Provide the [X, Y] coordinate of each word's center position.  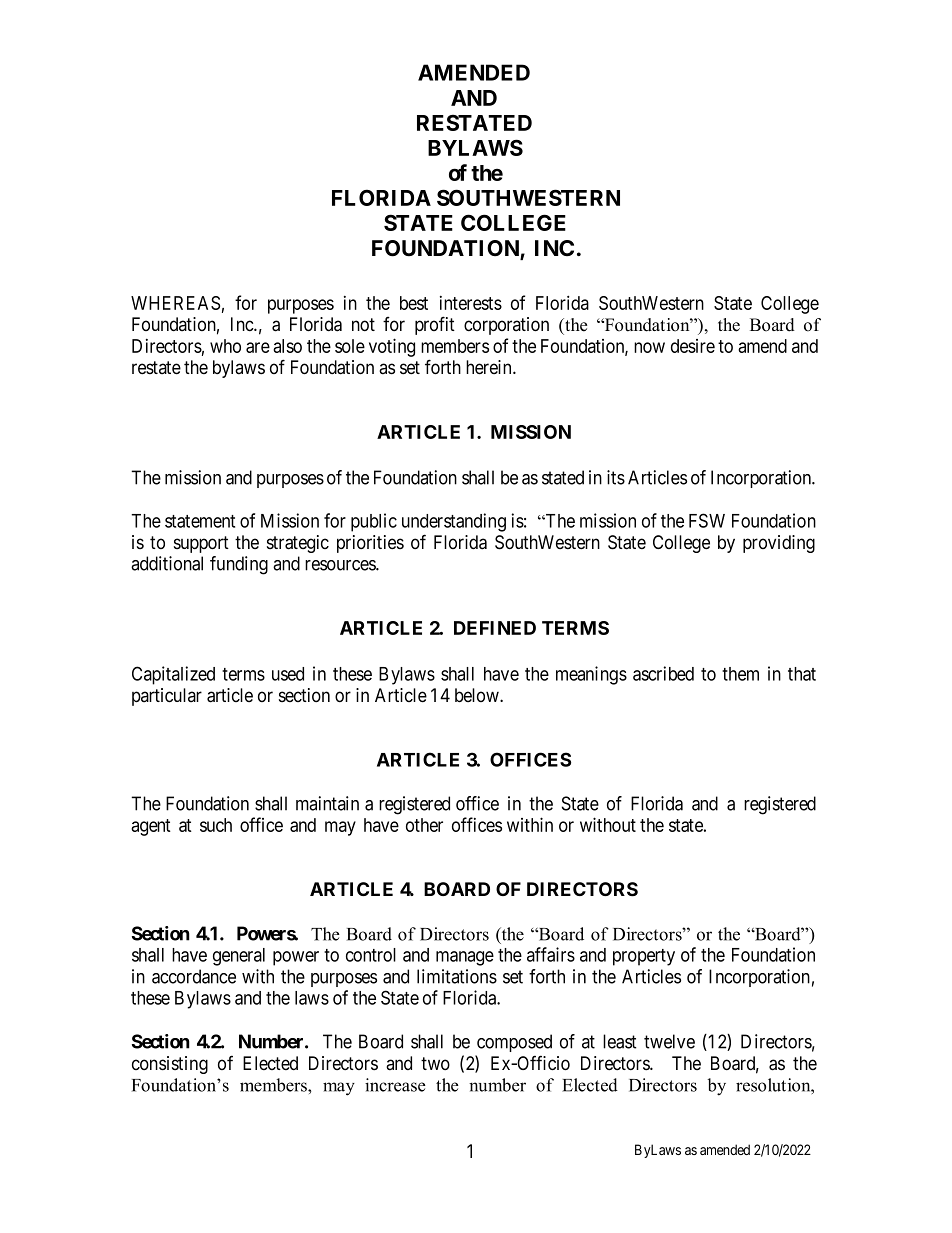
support [201, 544]
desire [693, 346]
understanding [454, 522]
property [644, 957]
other [424, 825]
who [225, 346]
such [216, 825]
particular [167, 697]
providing [779, 544]
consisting [170, 1065]
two [435, 1063]
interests [471, 303]
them [740, 674]
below [478, 695]
